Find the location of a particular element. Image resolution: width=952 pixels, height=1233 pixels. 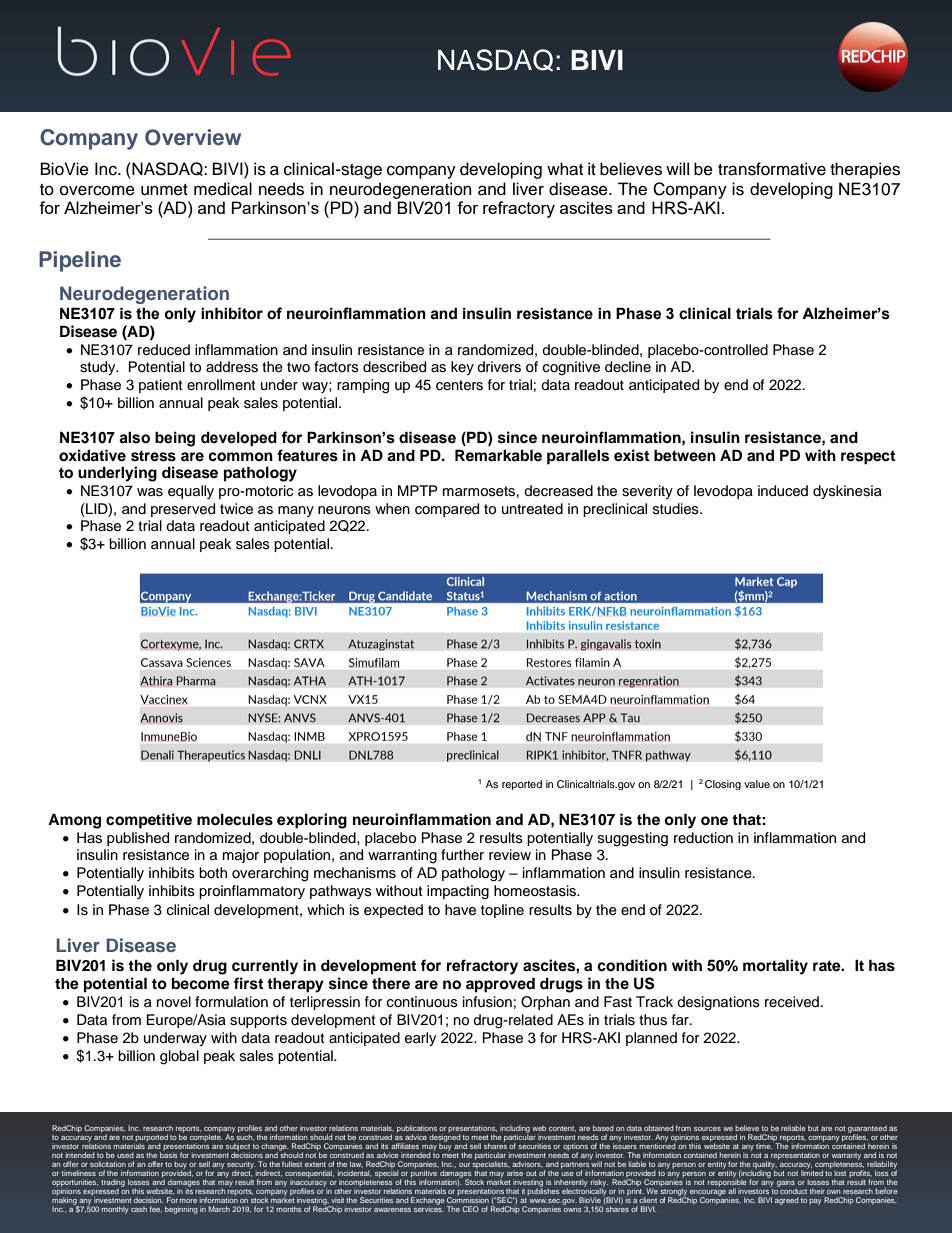

arise is located at coordinates (515, 1173).
